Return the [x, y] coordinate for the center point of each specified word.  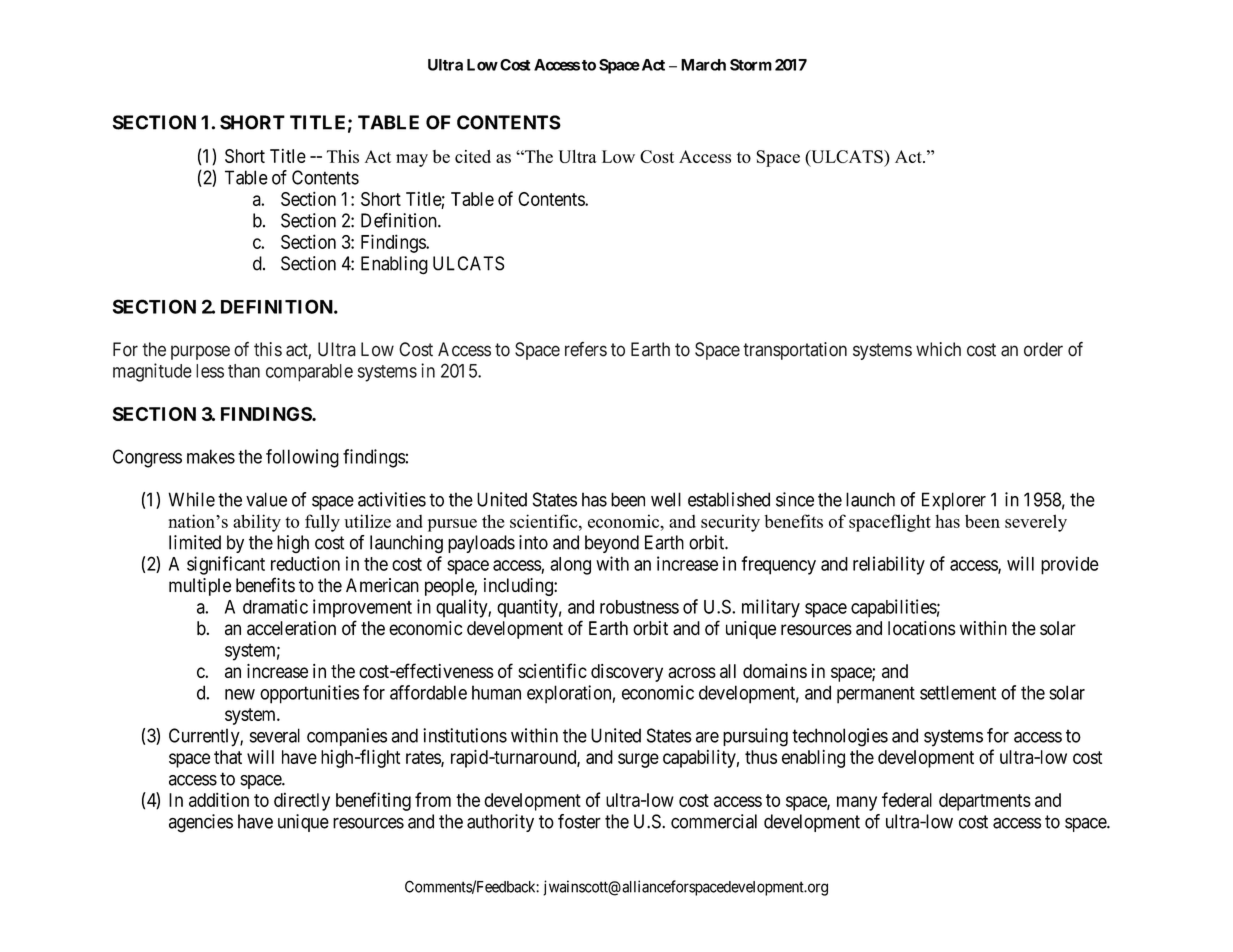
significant [226, 565]
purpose [200, 352]
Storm [751, 65]
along [570, 566]
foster [579, 821]
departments [985, 802]
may [412, 160]
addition [219, 799]
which [938, 349]
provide [1070, 565]
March [703, 65]
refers [586, 349]
